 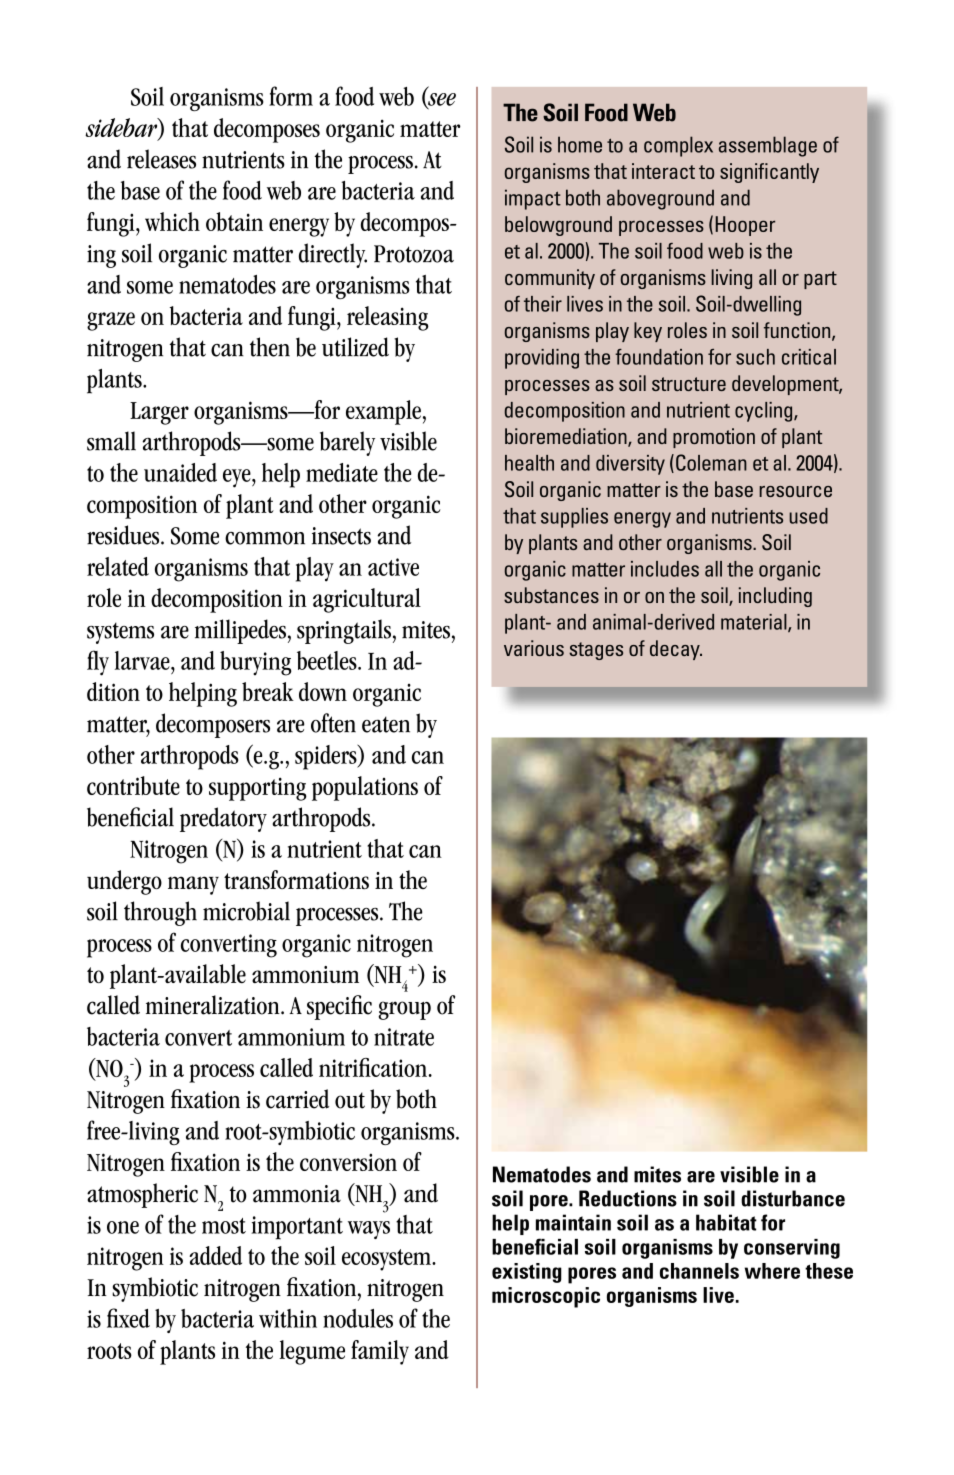 What do you see at coordinates (676, 650) in the screenshot?
I see `decay` at bounding box center [676, 650].
